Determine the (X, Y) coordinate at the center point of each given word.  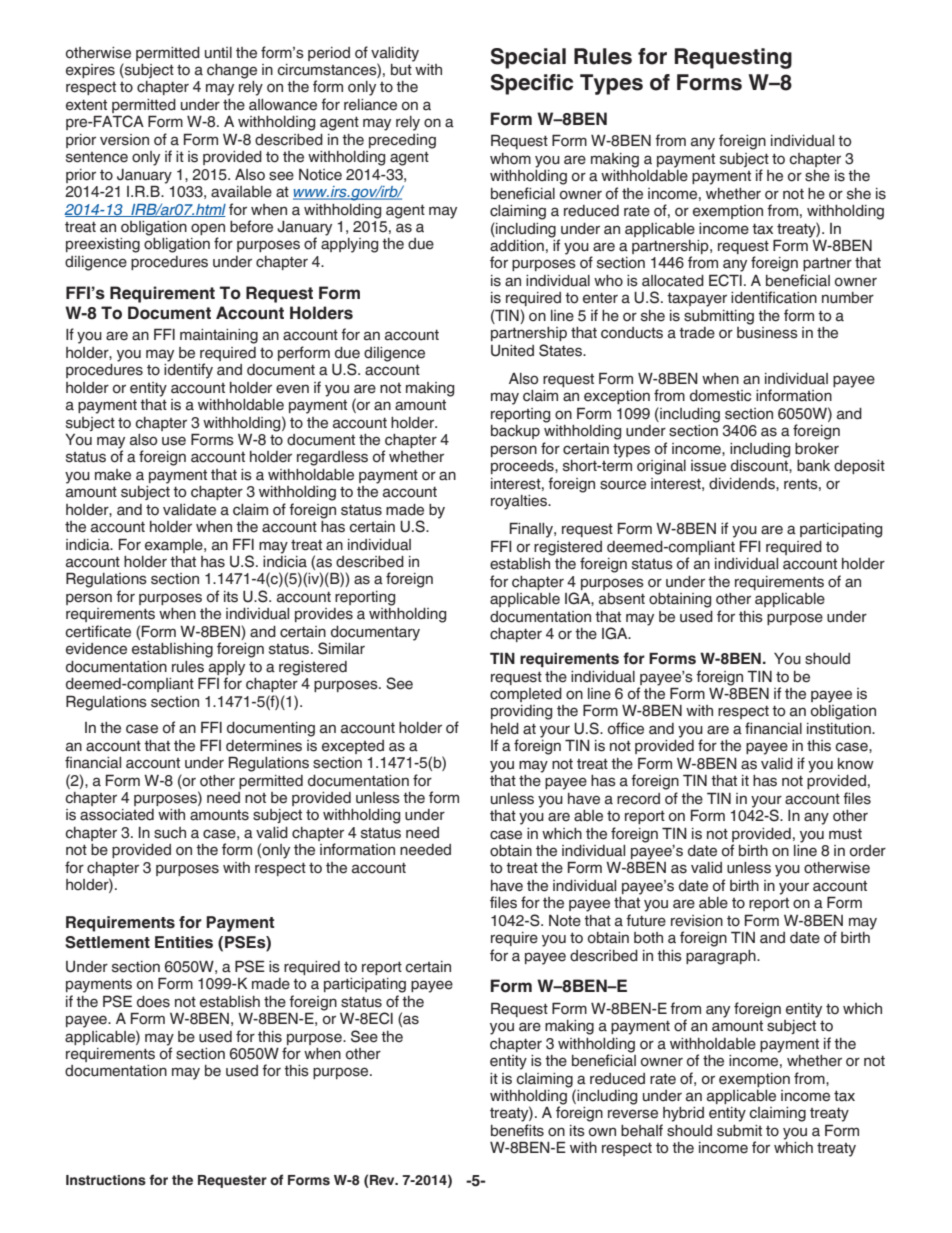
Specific (532, 84)
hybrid (683, 1114)
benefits (517, 1130)
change (232, 71)
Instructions (106, 1180)
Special (528, 58)
